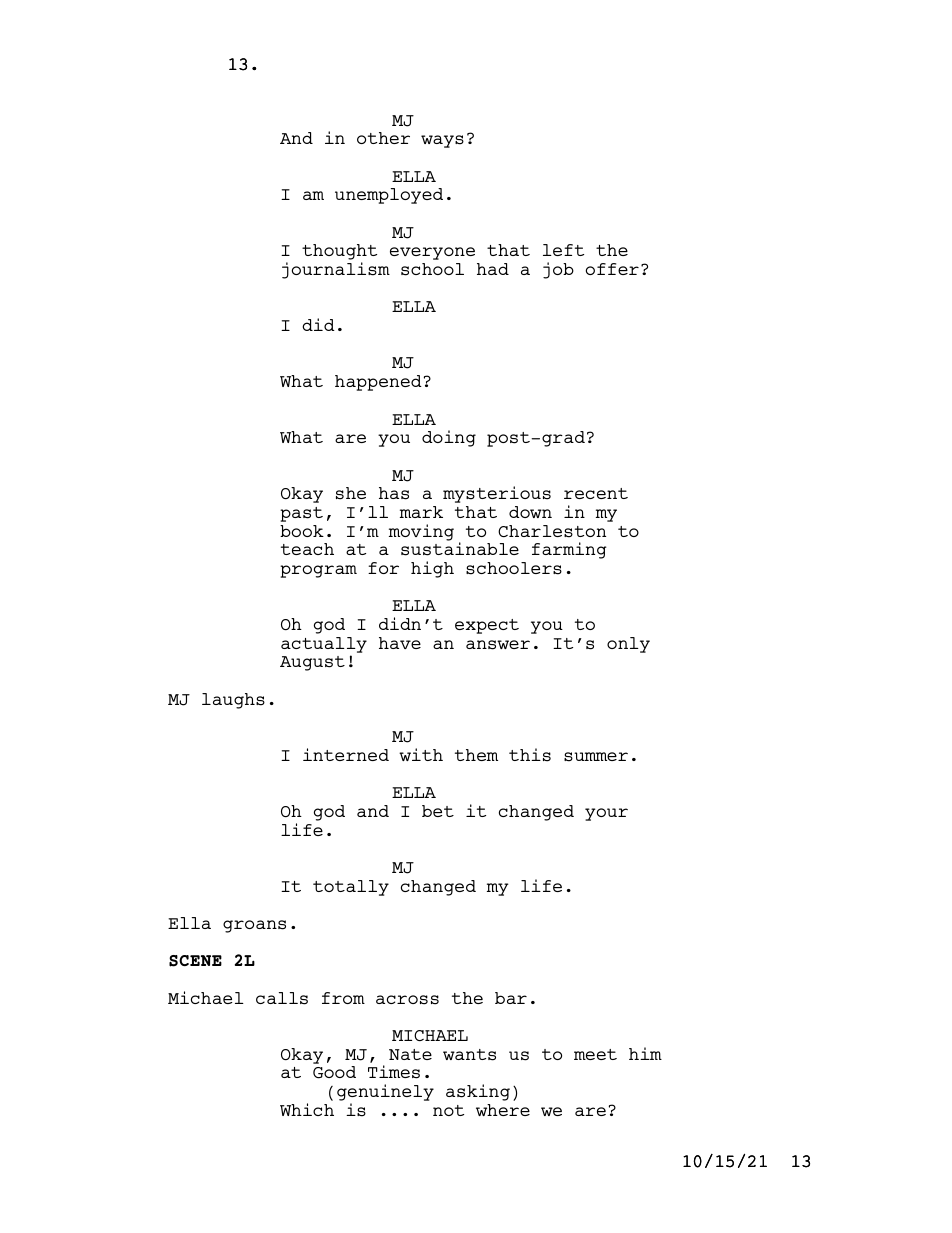  I want to click on groans, so click(254, 926).
